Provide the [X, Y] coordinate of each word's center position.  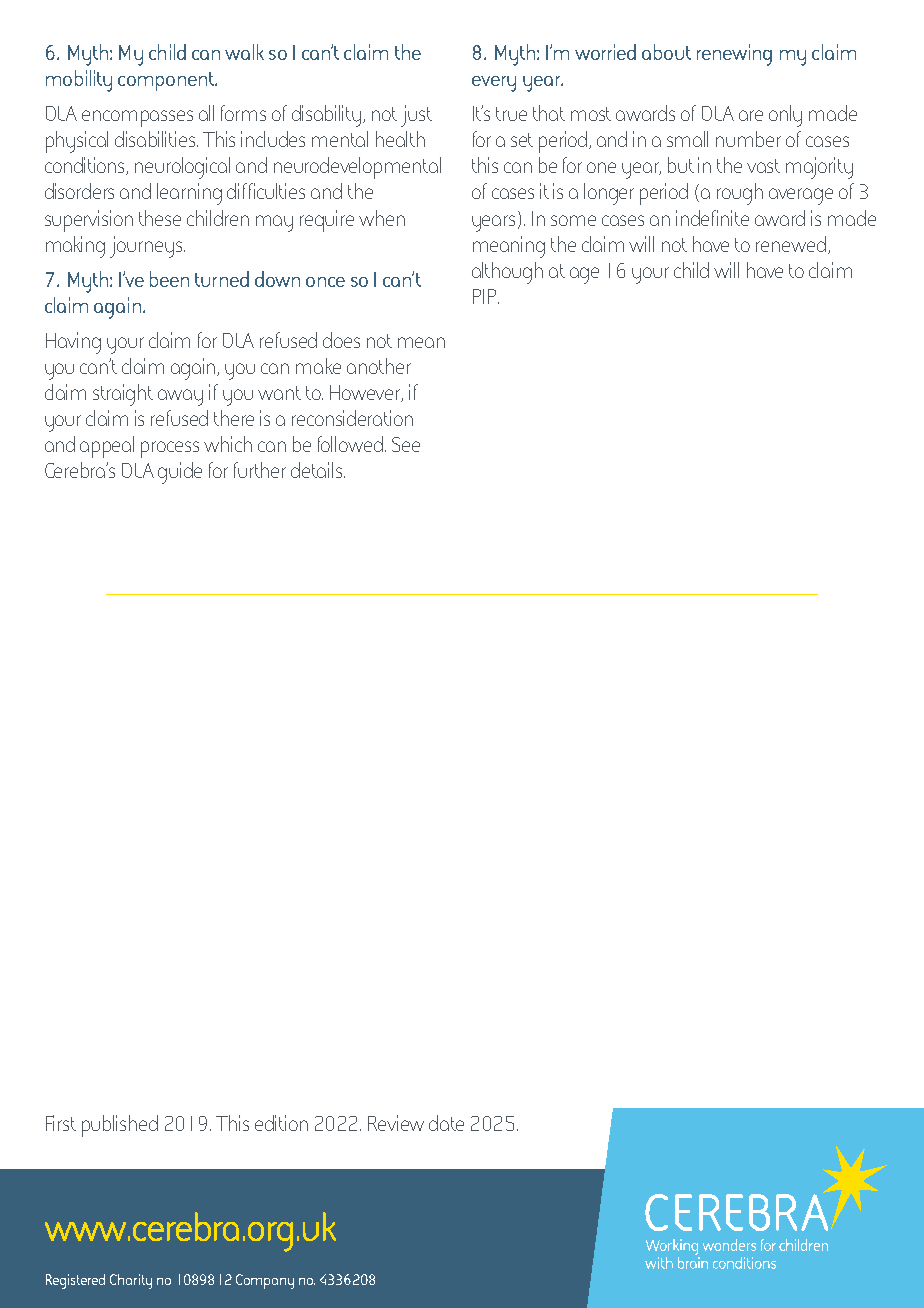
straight [123, 395]
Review [396, 1123]
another [379, 366]
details [318, 470]
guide [180, 473]
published [120, 1126]
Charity [131, 1281]
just [416, 116]
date [446, 1123]
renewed [791, 244]
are [751, 115]
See [406, 444]
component [167, 81]
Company [265, 1281]
